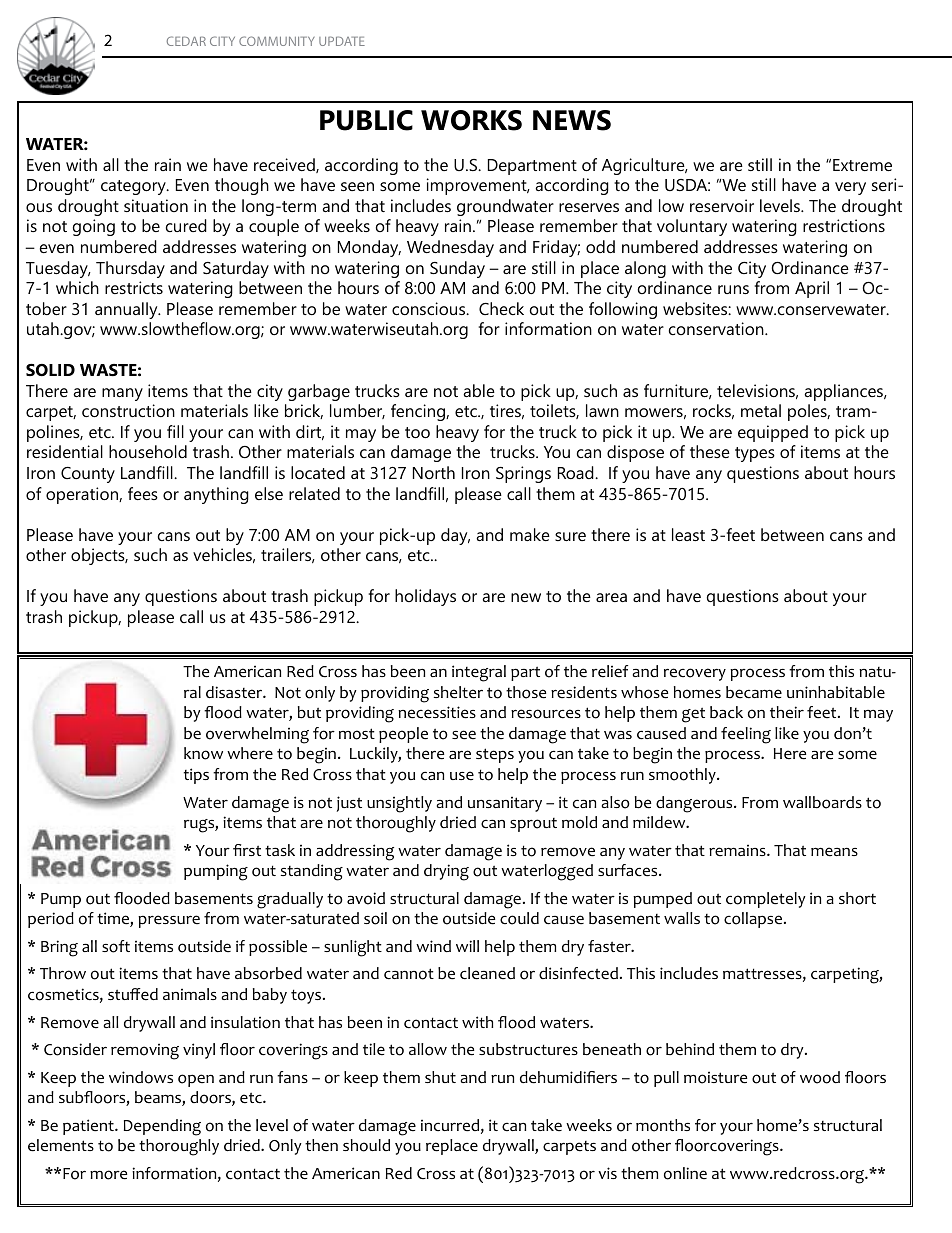  I want to click on Depending, so click(162, 1127).
